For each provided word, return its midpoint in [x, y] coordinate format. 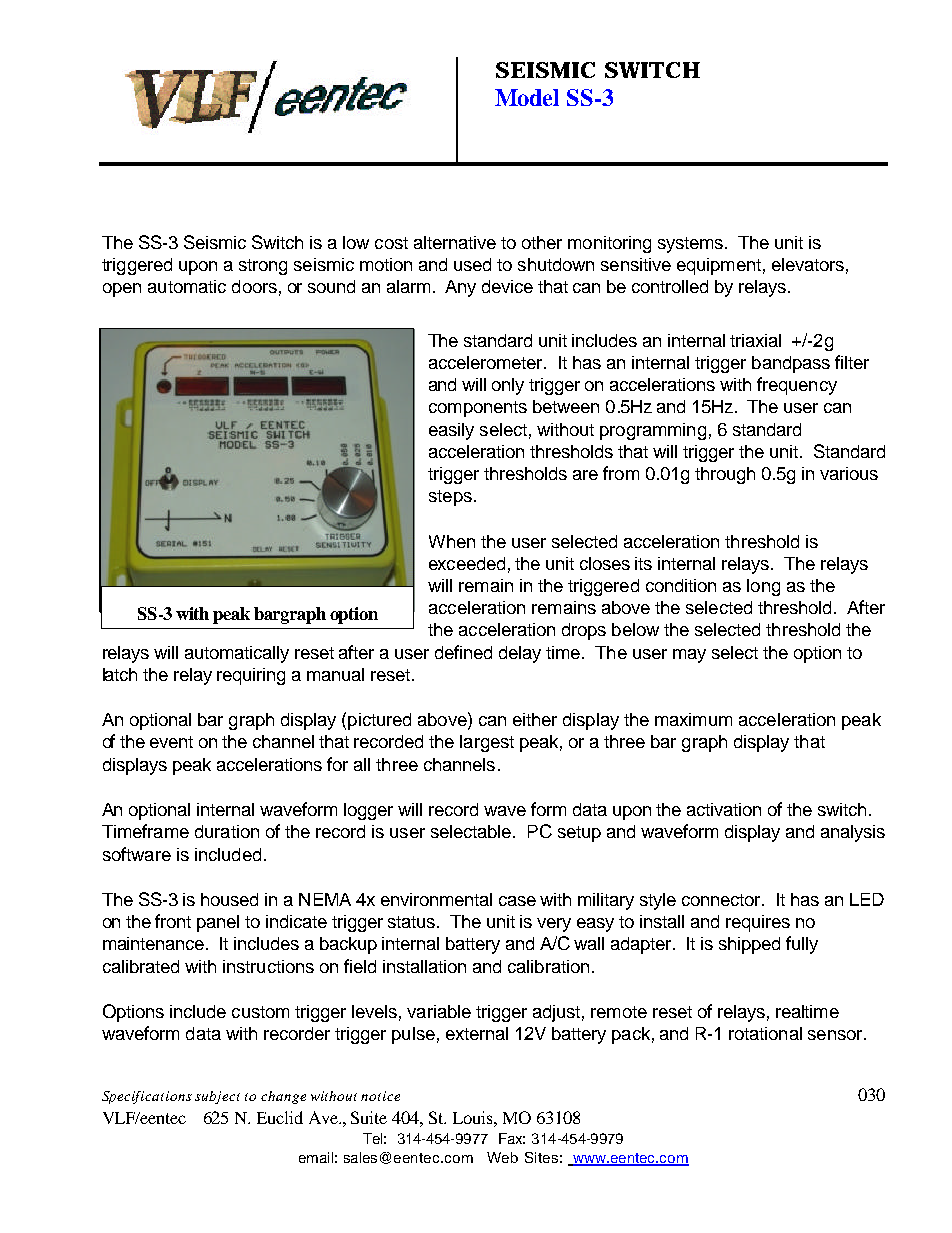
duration [227, 831]
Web [502, 1157]
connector [723, 900]
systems [692, 245]
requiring [251, 676]
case [517, 901]
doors [254, 286]
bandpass [791, 364]
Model [527, 97]
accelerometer [487, 362]
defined [463, 652]
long [763, 587]
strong [263, 267]
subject [217, 1097]
